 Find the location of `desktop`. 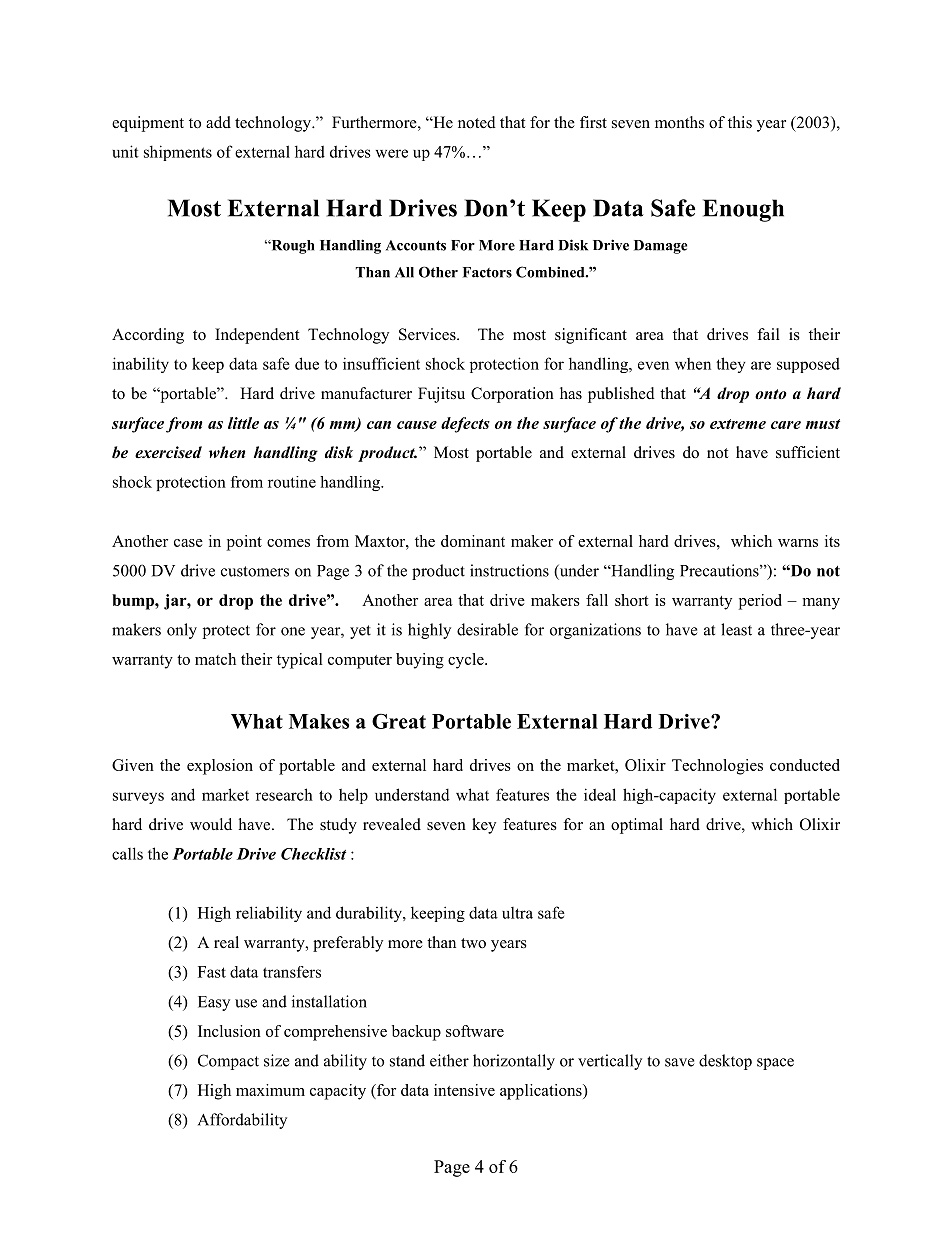

desktop is located at coordinates (725, 1062).
